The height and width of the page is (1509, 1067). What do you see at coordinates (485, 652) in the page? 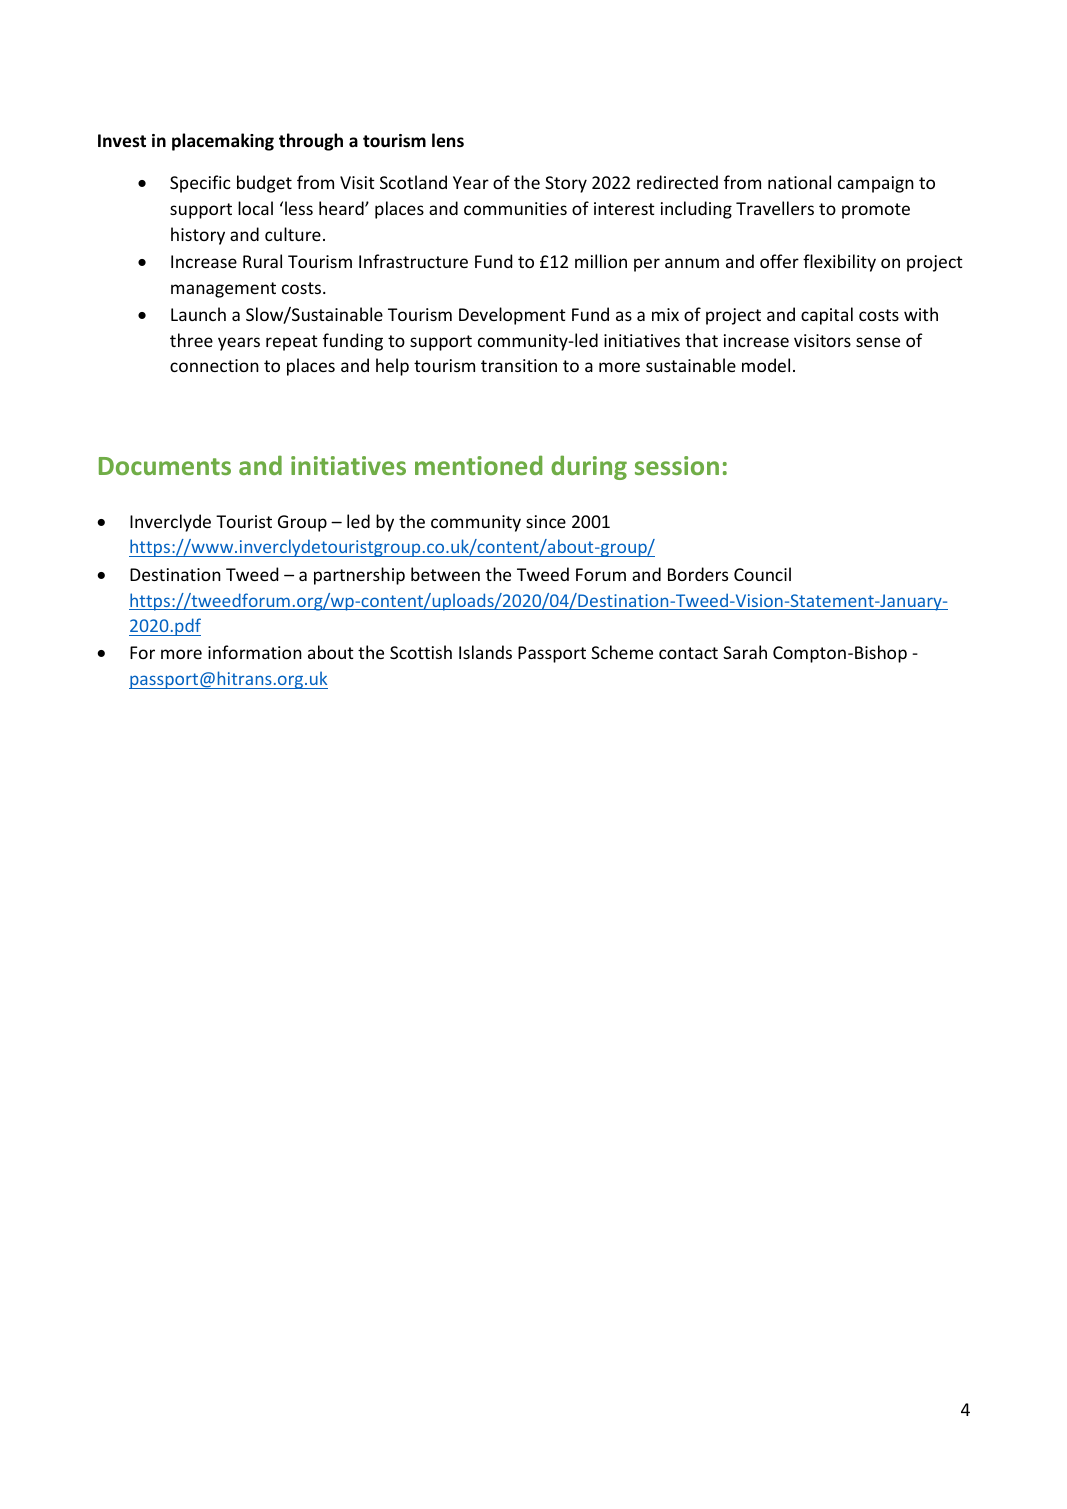
I see `Islands` at bounding box center [485, 652].
